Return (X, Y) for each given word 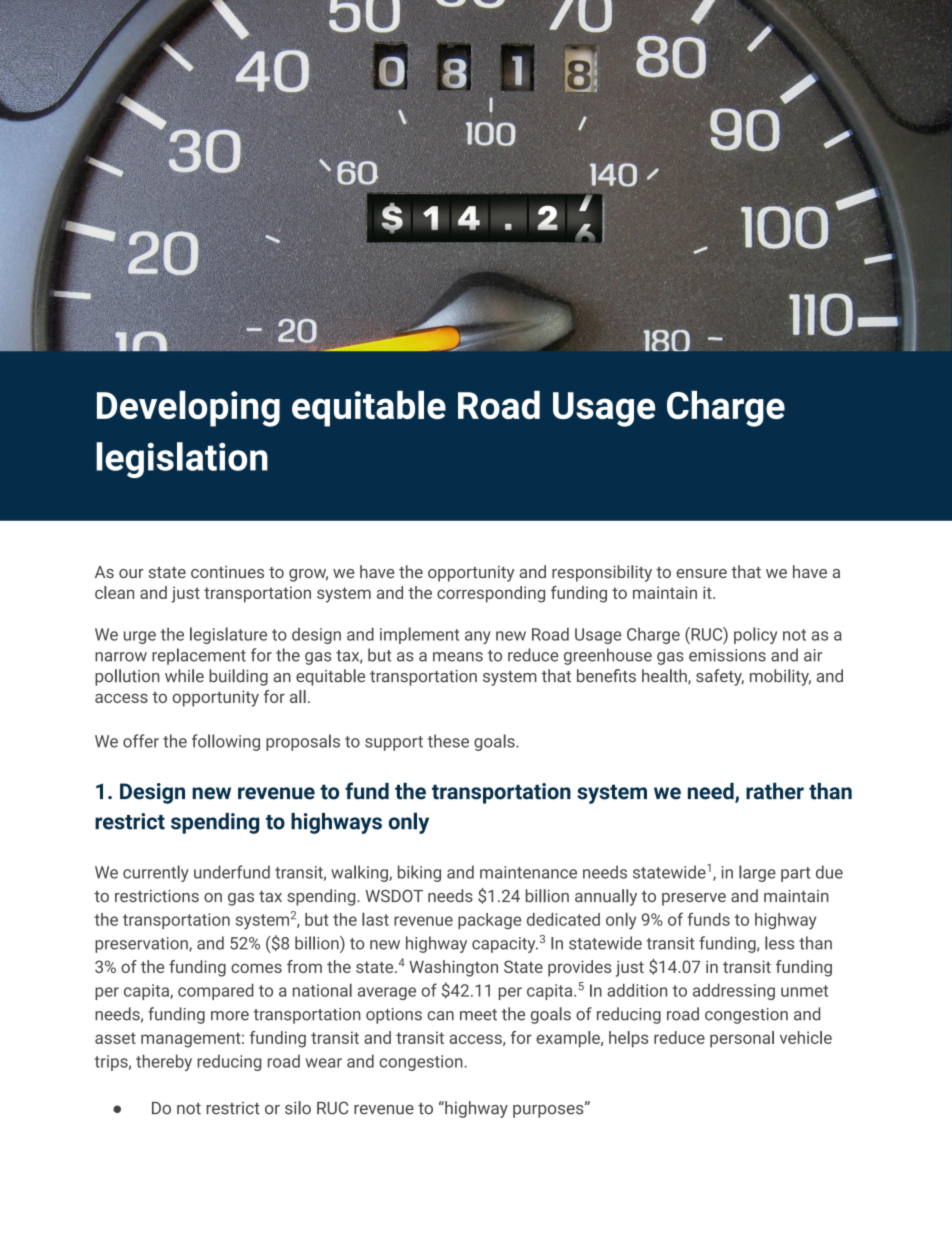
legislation (182, 460)
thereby (164, 1062)
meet (478, 1015)
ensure (701, 573)
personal (742, 1039)
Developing (188, 408)
